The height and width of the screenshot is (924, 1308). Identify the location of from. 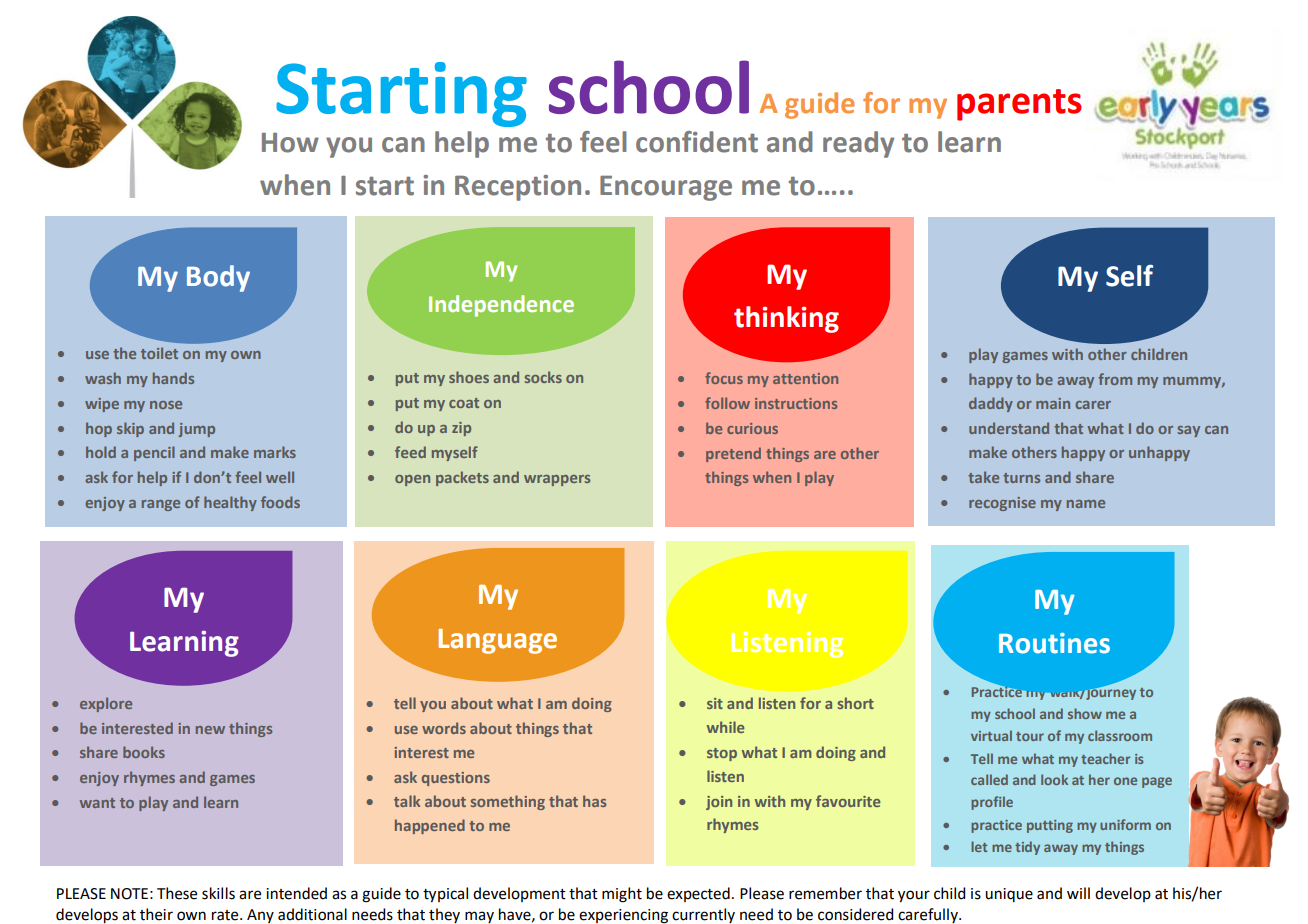
(1115, 379).
